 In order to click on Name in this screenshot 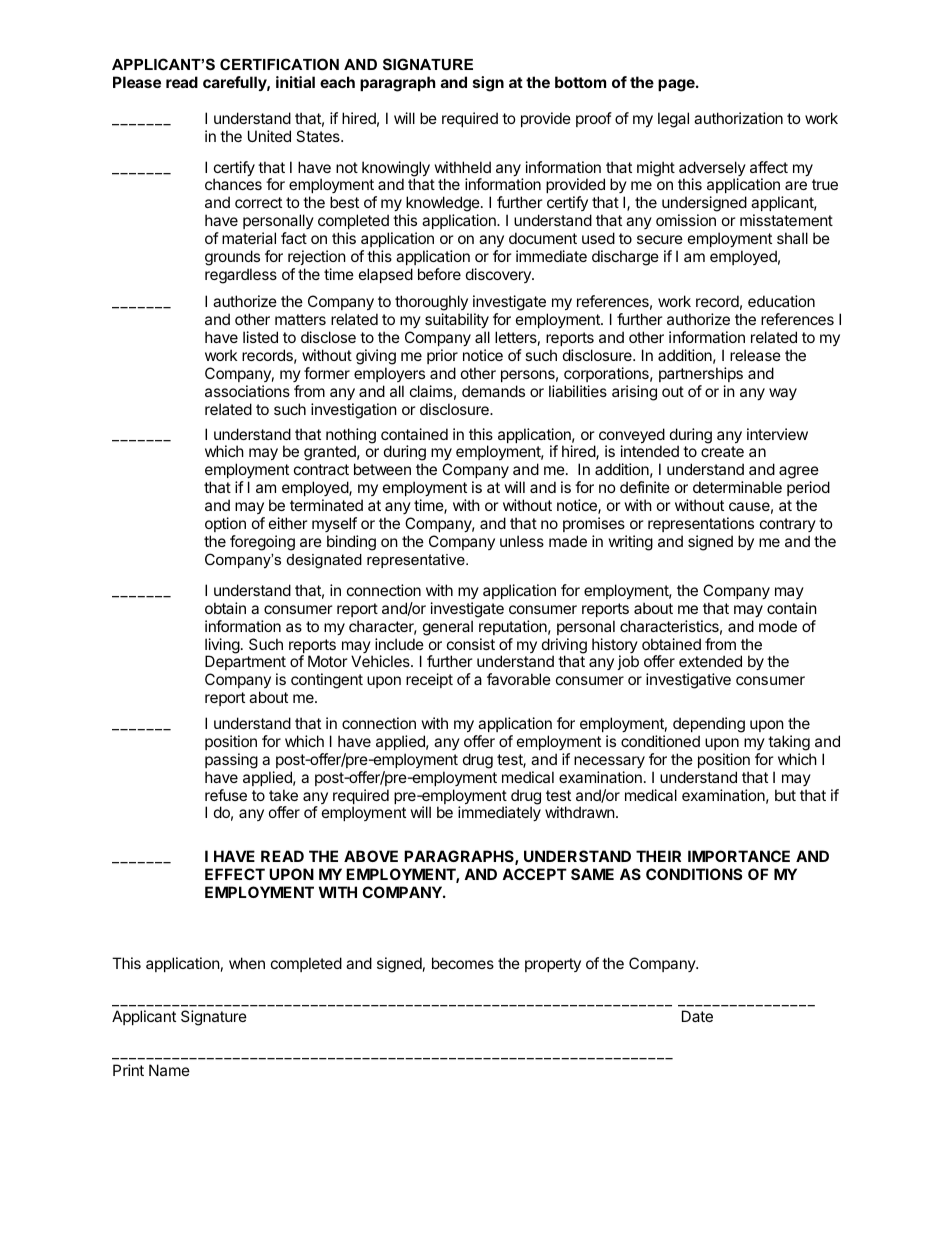, I will do `click(169, 1070)`.
